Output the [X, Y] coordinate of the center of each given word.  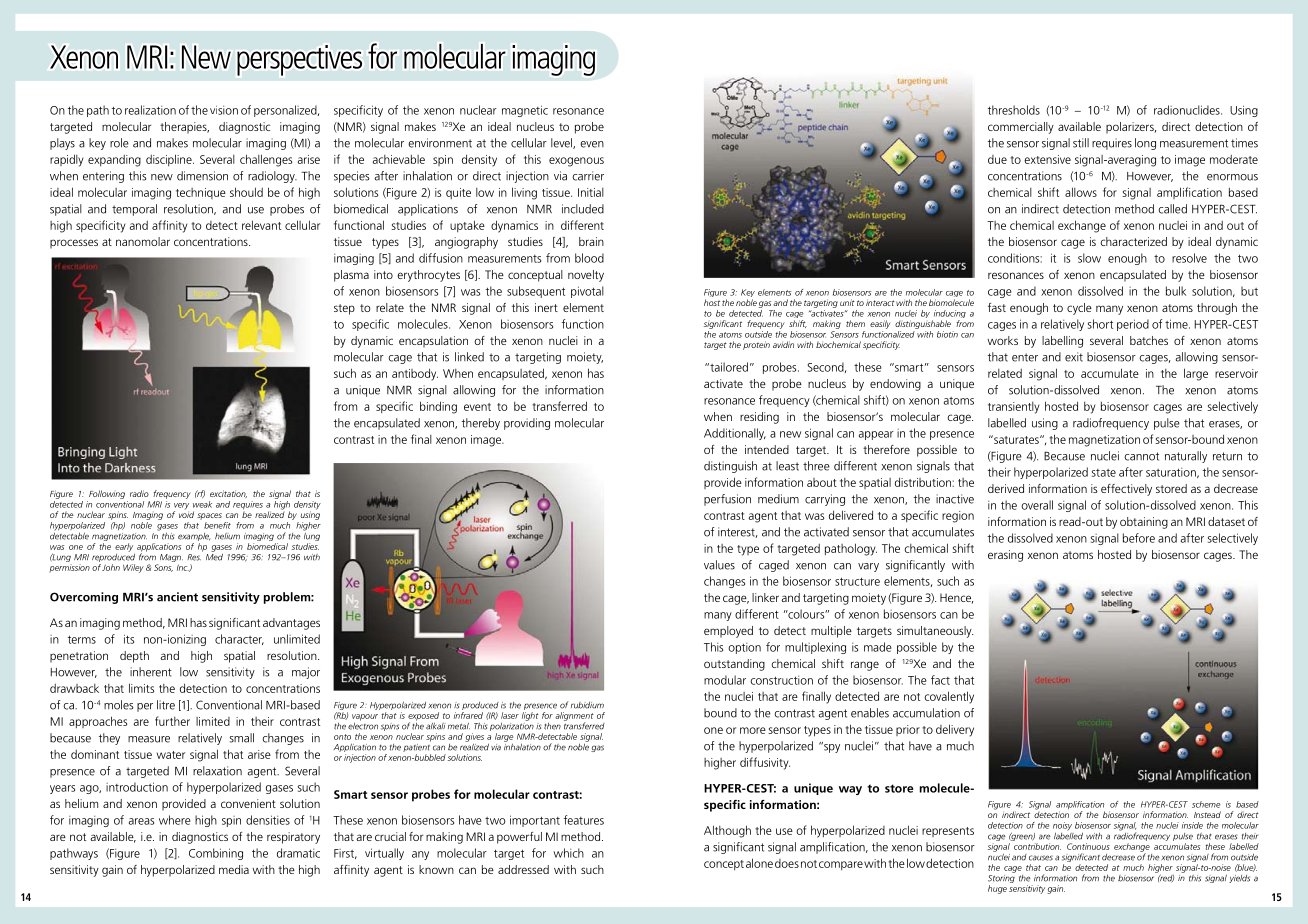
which [568, 853]
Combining [216, 854]
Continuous [1088, 846]
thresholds [1014, 110]
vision [224, 110]
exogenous [576, 162]
